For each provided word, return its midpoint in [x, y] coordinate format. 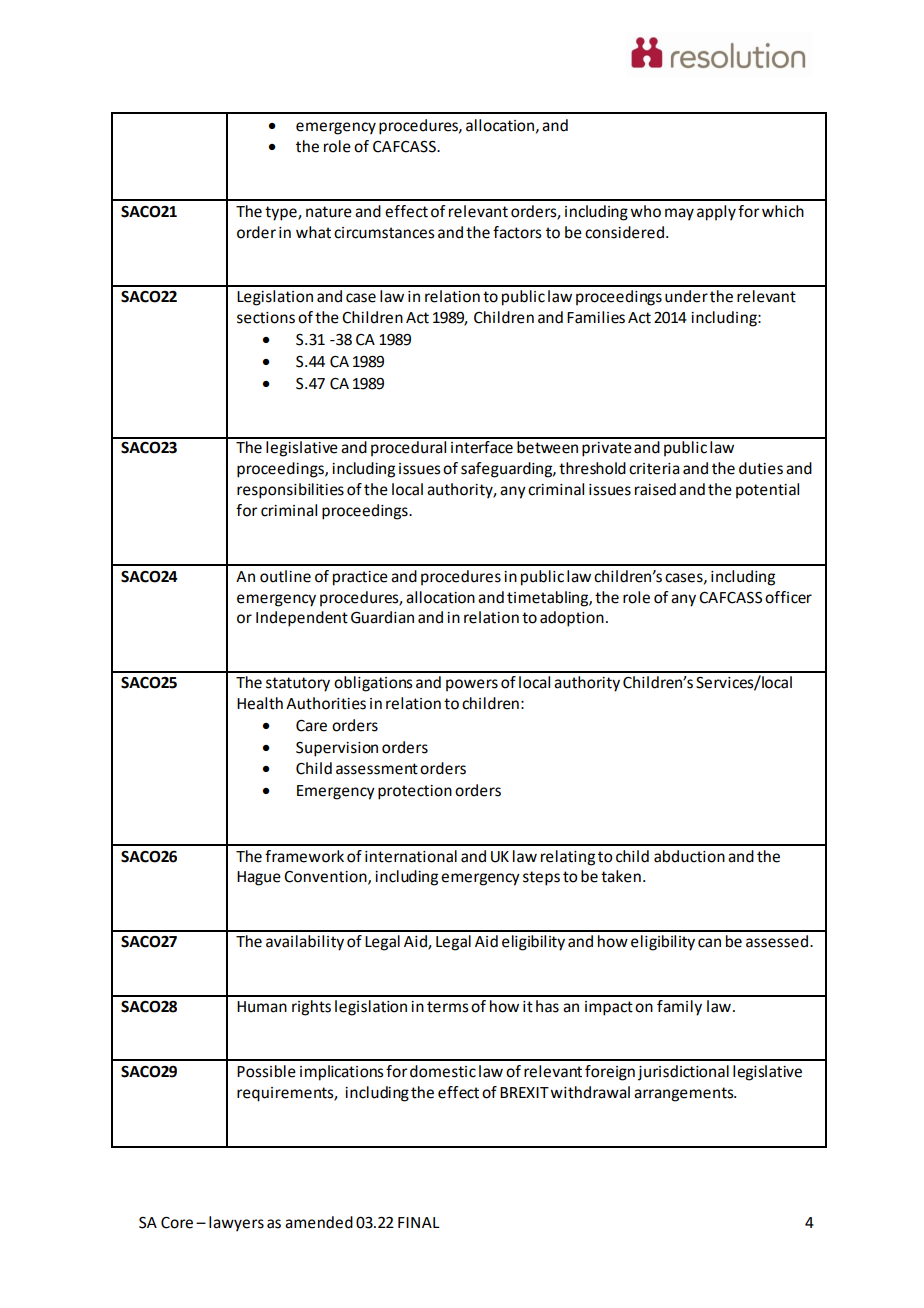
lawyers [236, 1224]
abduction [689, 856]
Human [262, 1007]
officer [788, 597]
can [709, 943]
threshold [592, 468]
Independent [302, 619]
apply [716, 213]
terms [448, 1007]
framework [304, 856]
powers [472, 685]
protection [415, 792]
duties [761, 468]
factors [517, 232]
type [282, 213]
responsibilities [290, 491]
